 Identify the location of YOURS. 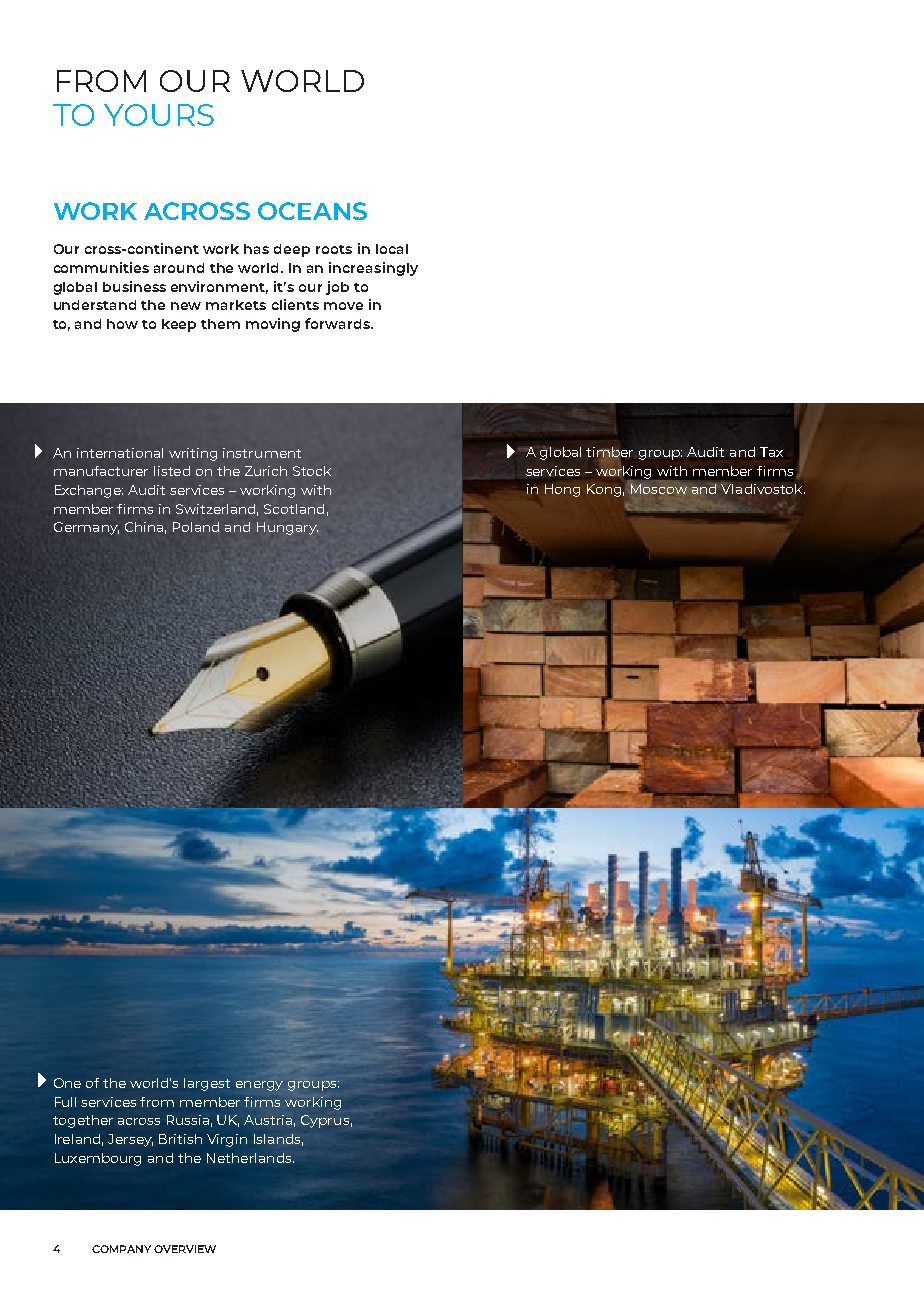
(159, 115).
